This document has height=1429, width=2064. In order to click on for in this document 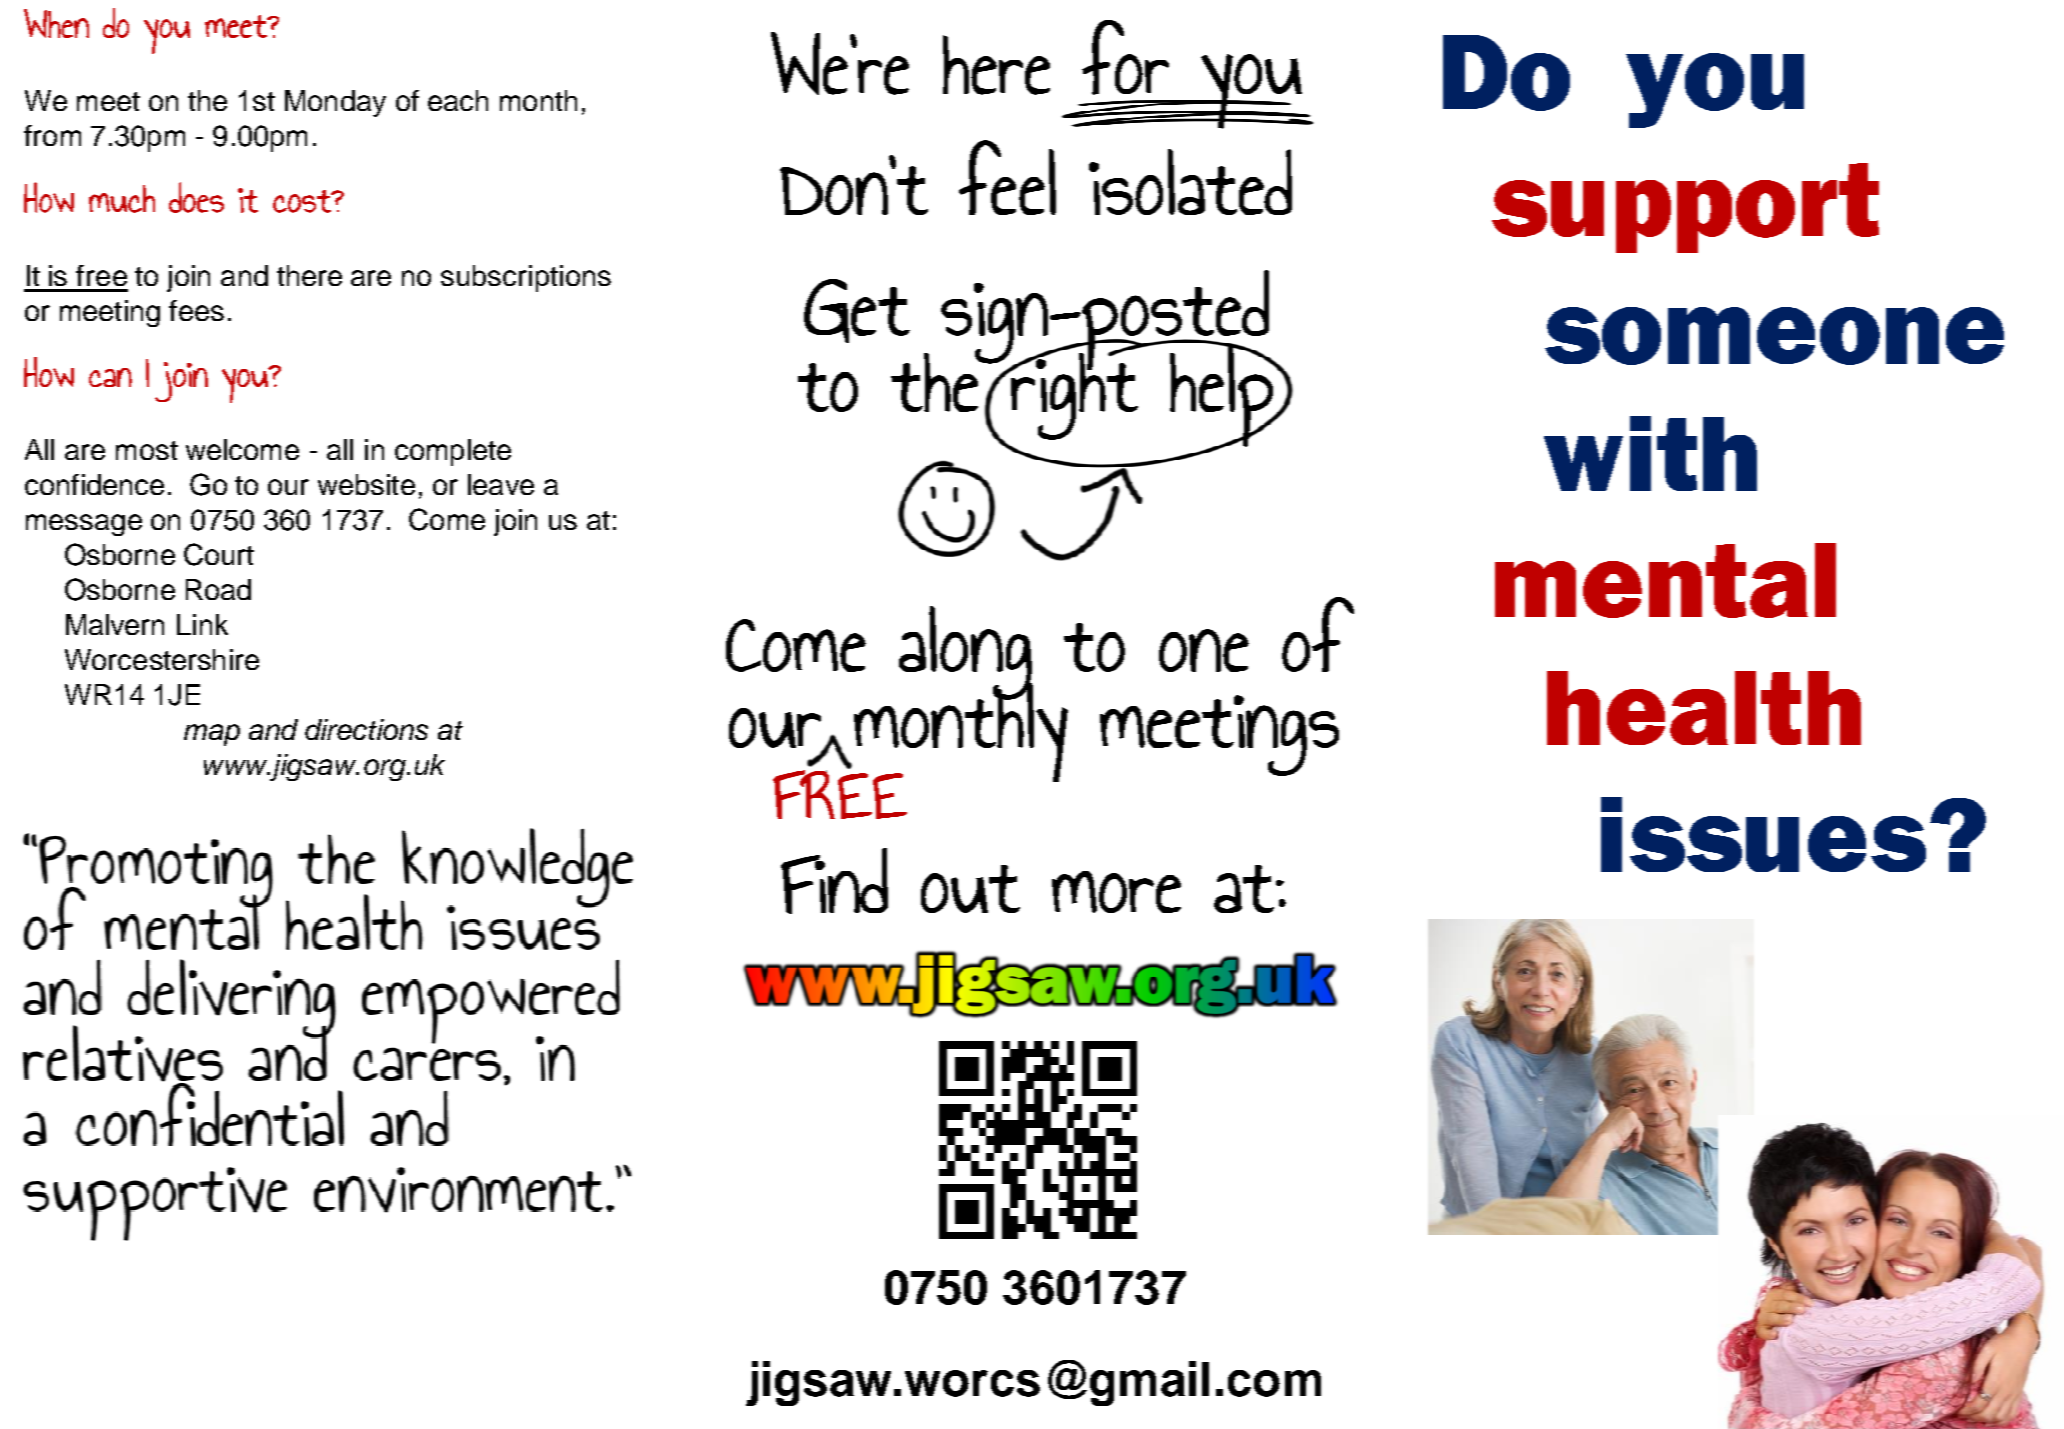, I will do `click(1125, 57)`.
